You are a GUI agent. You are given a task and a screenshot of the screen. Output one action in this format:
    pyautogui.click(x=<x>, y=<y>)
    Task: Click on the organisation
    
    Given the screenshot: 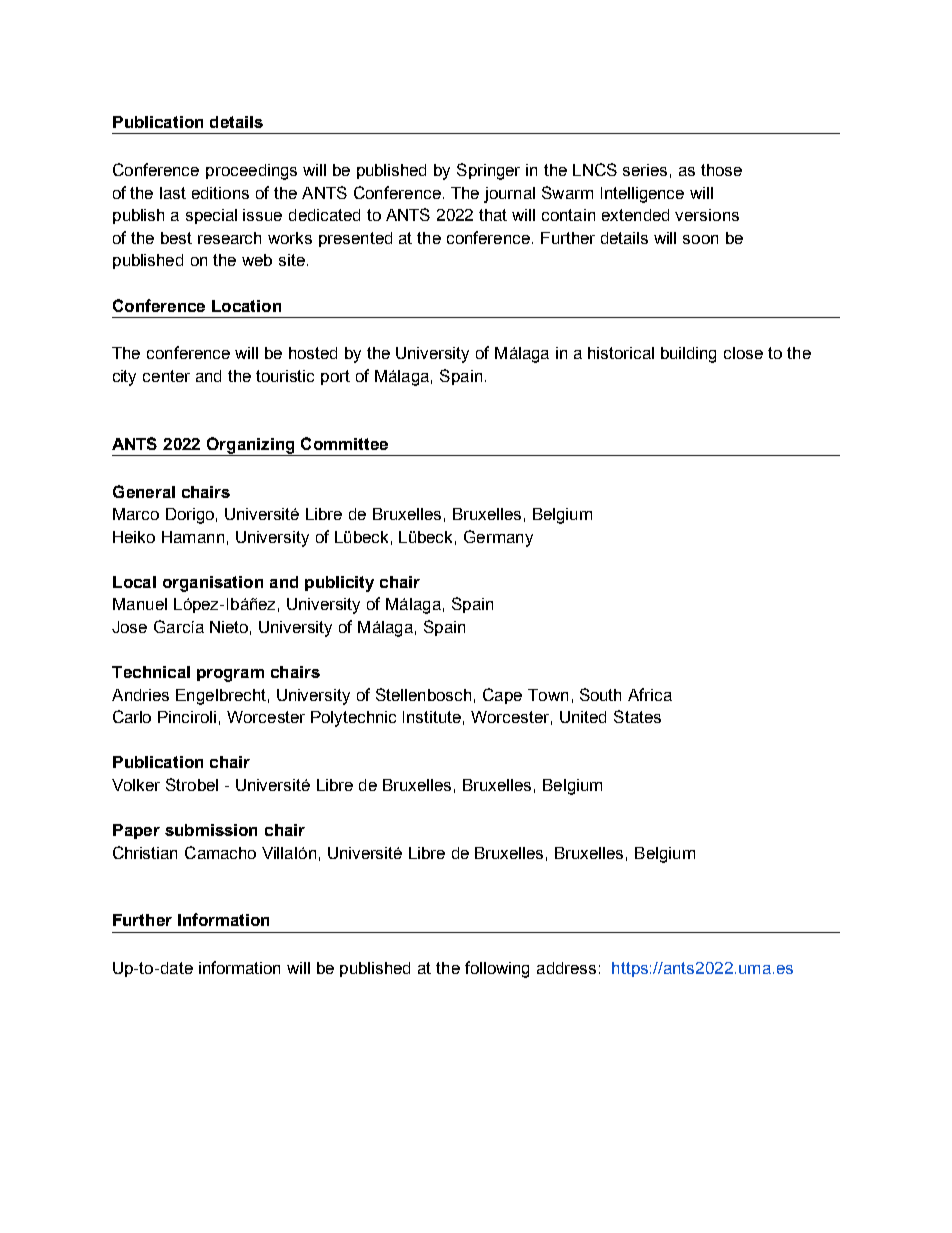 What is the action you would take?
    pyautogui.click(x=213, y=584)
